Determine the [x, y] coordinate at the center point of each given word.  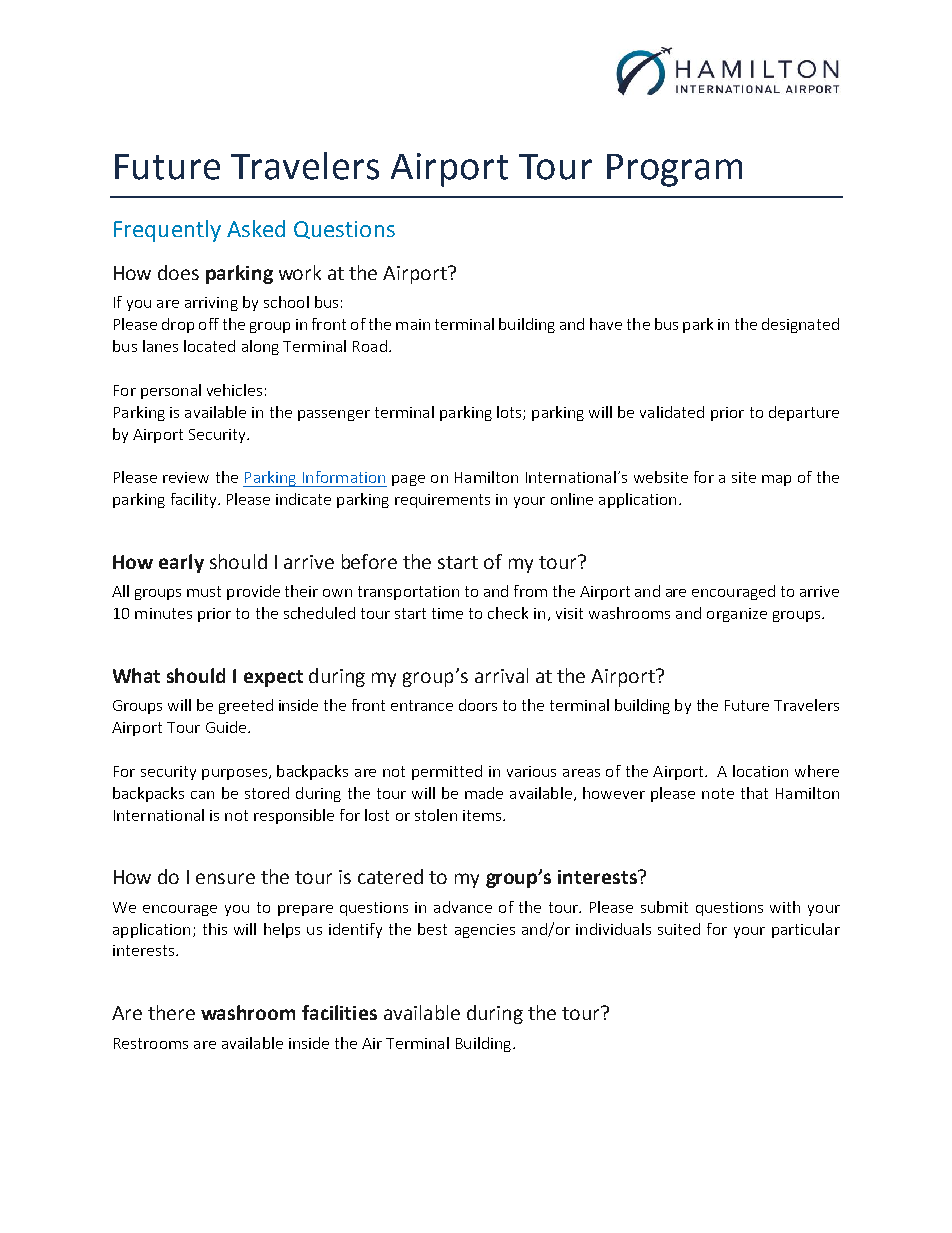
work [300, 272]
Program [674, 170]
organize [737, 615]
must [204, 591]
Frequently [167, 231]
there [171, 1012]
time [447, 613]
